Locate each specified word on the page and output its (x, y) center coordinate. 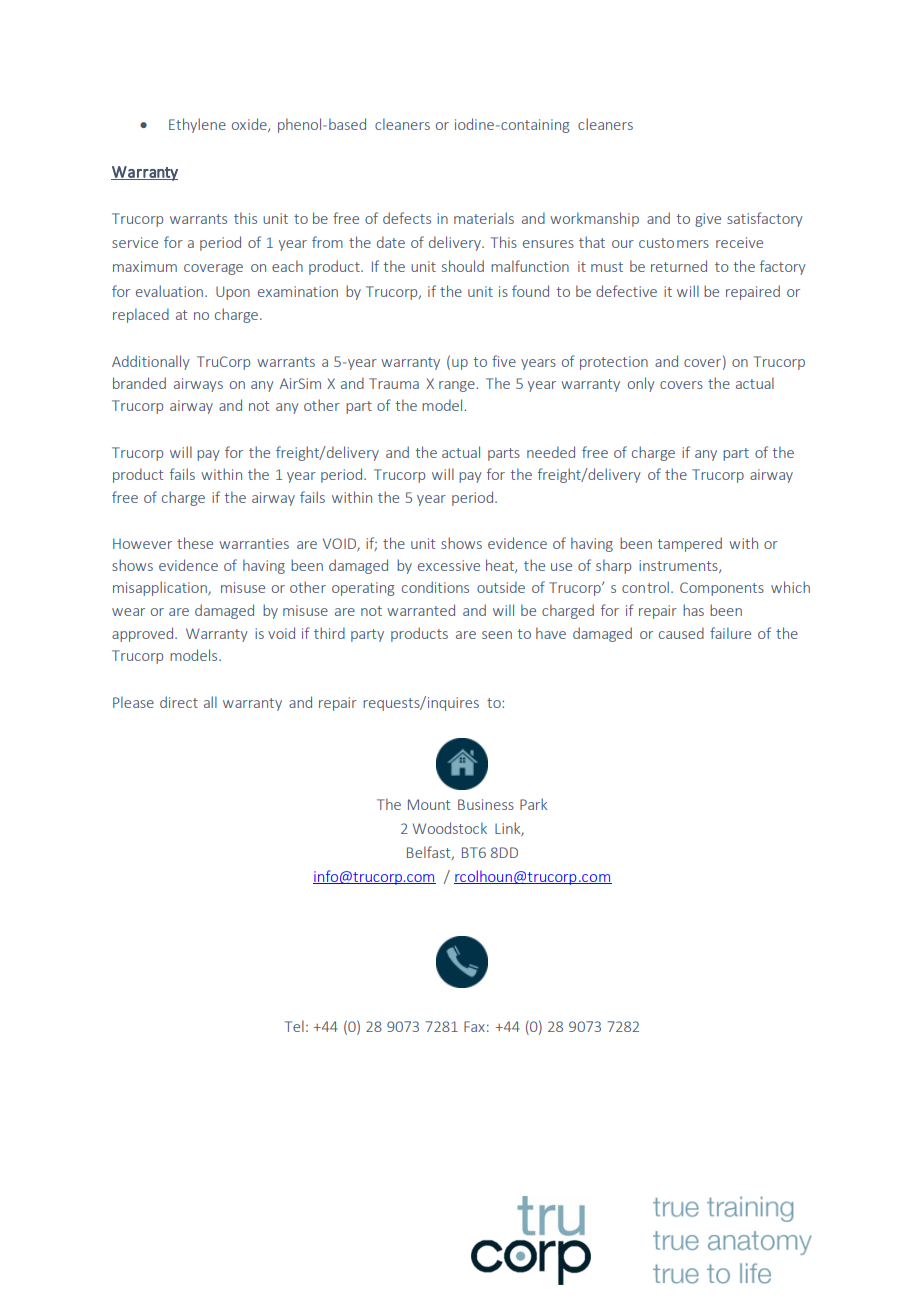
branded (139, 383)
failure (730, 633)
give (708, 220)
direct (179, 702)
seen (497, 635)
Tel (294, 1026)
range (458, 386)
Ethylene (197, 125)
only (641, 384)
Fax (474, 1026)
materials (484, 218)
